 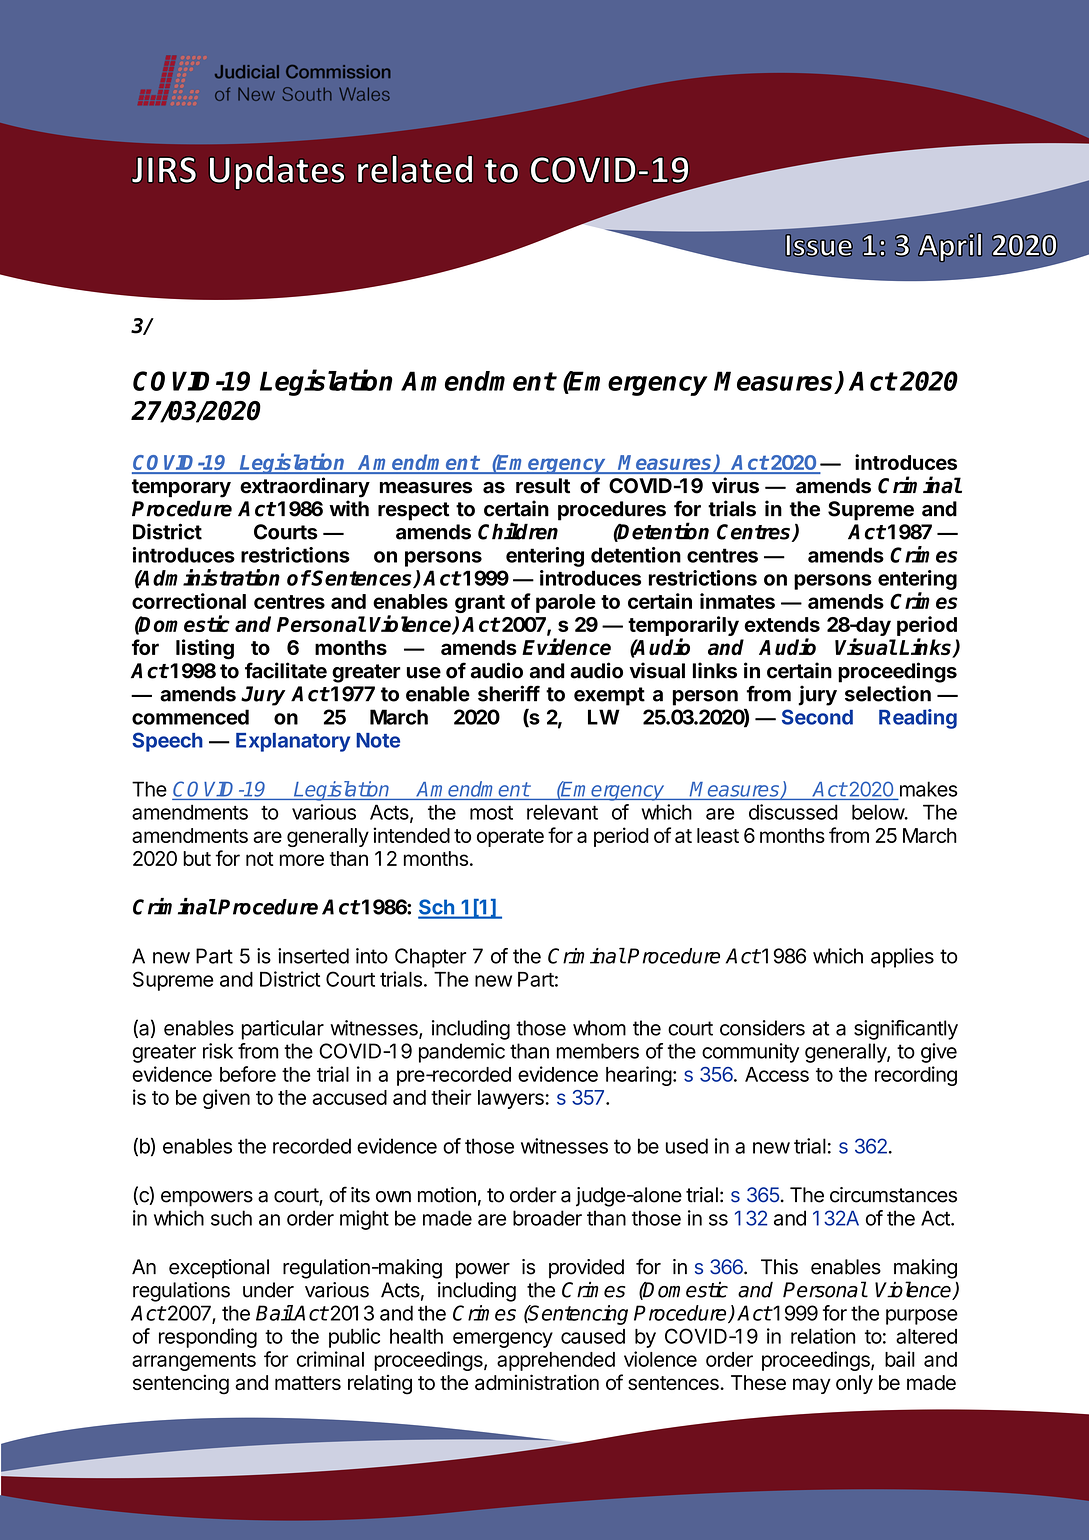 What do you see at coordinates (793, 812) in the document?
I see `discussed` at bounding box center [793, 812].
